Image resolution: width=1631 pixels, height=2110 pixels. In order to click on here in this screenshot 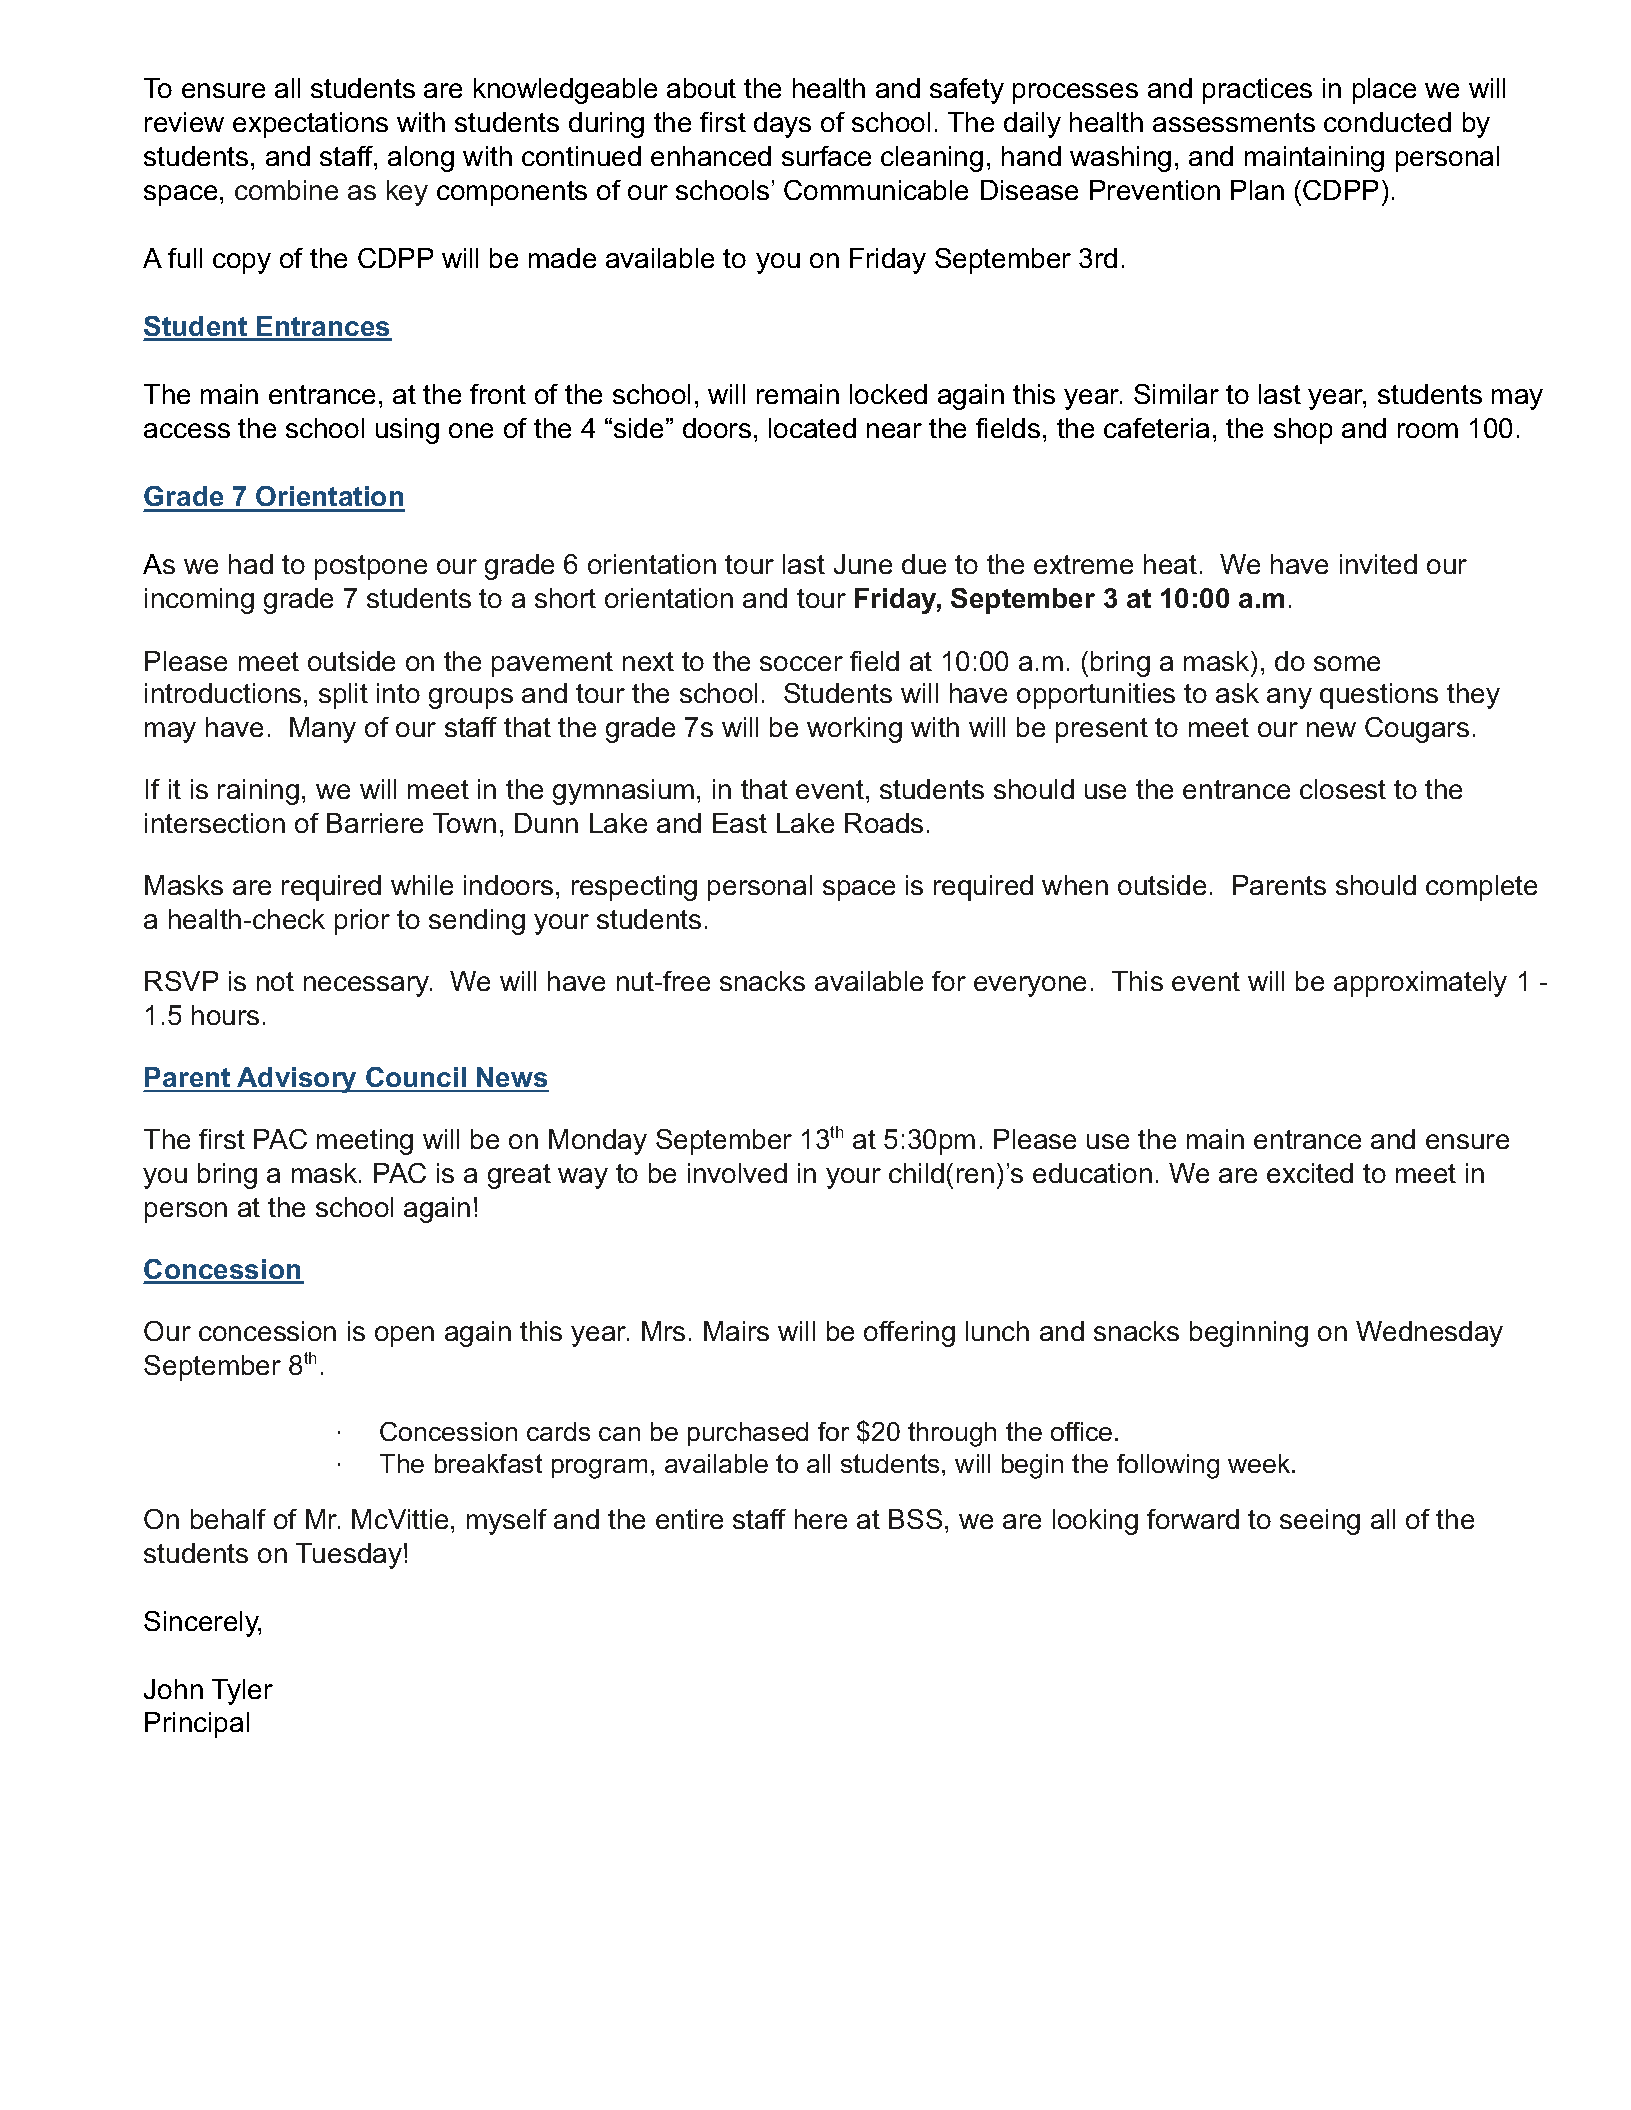, I will do `click(821, 1519)`.
